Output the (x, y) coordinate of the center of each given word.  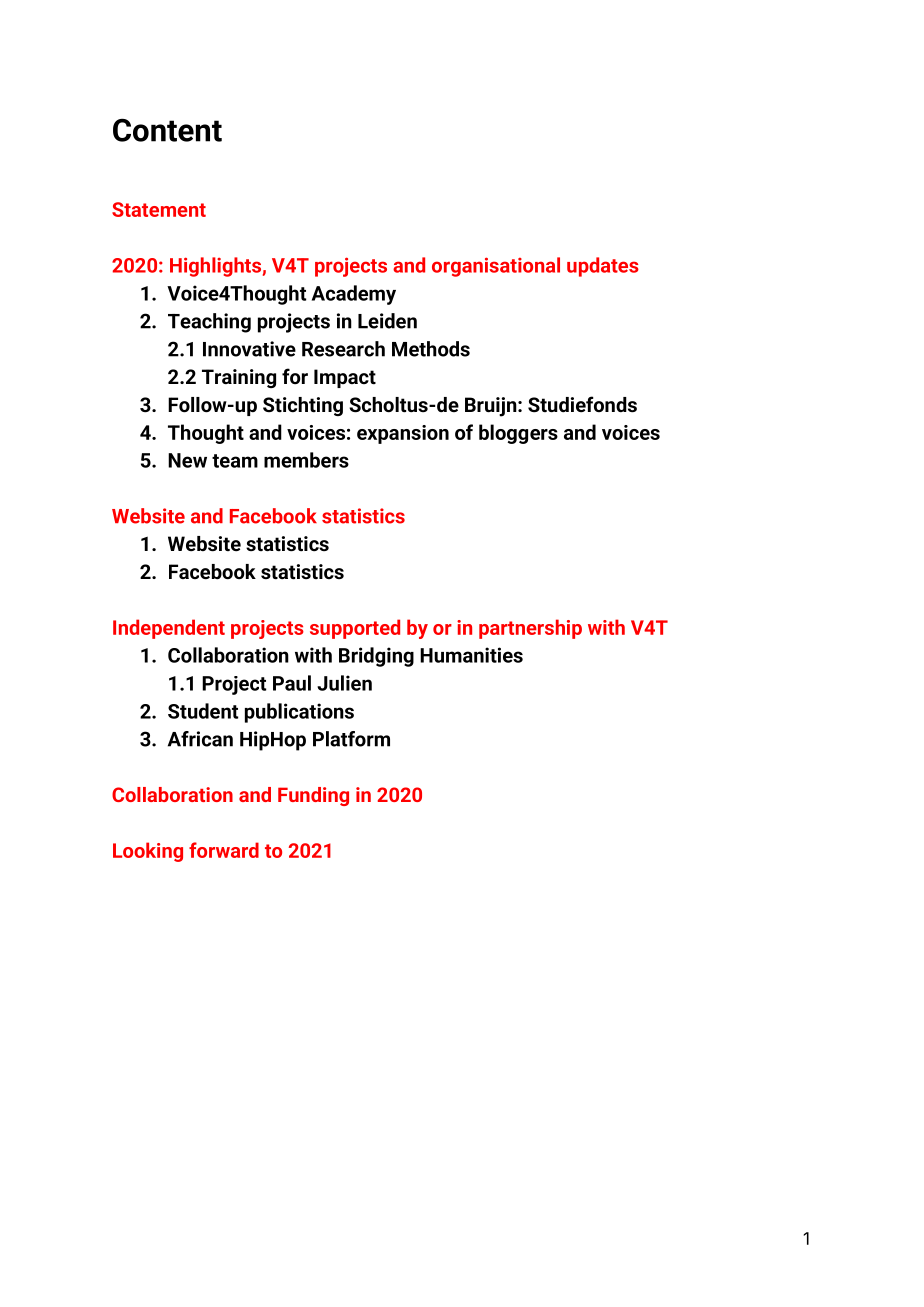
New (187, 460)
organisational (496, 267)
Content (167, 130)
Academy (354, 295)
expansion (403, 434)
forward (224, 850)
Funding (313, 796)
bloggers (518, 434)
